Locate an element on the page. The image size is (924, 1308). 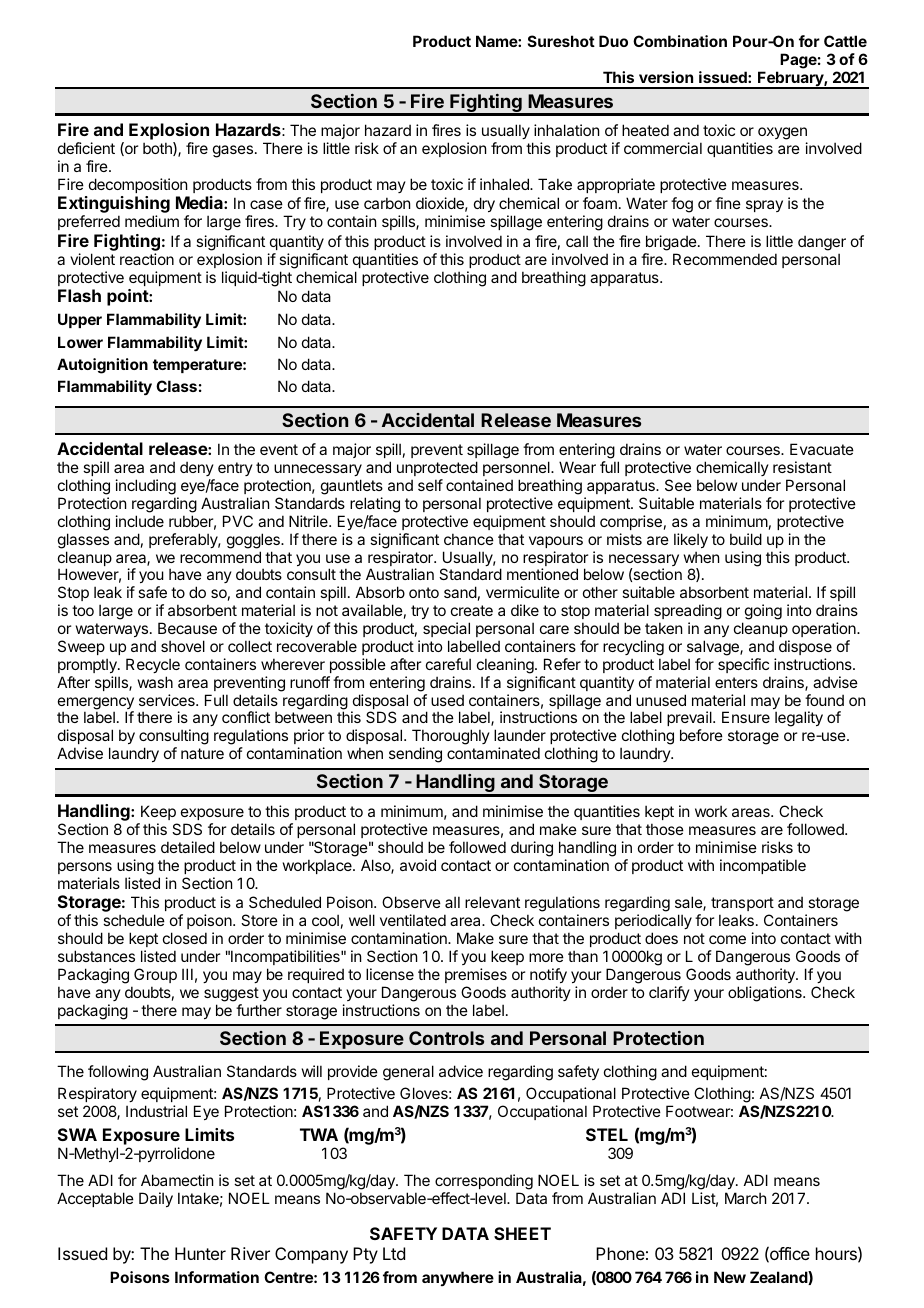
Controls is located at coordinates (446, 1038).
